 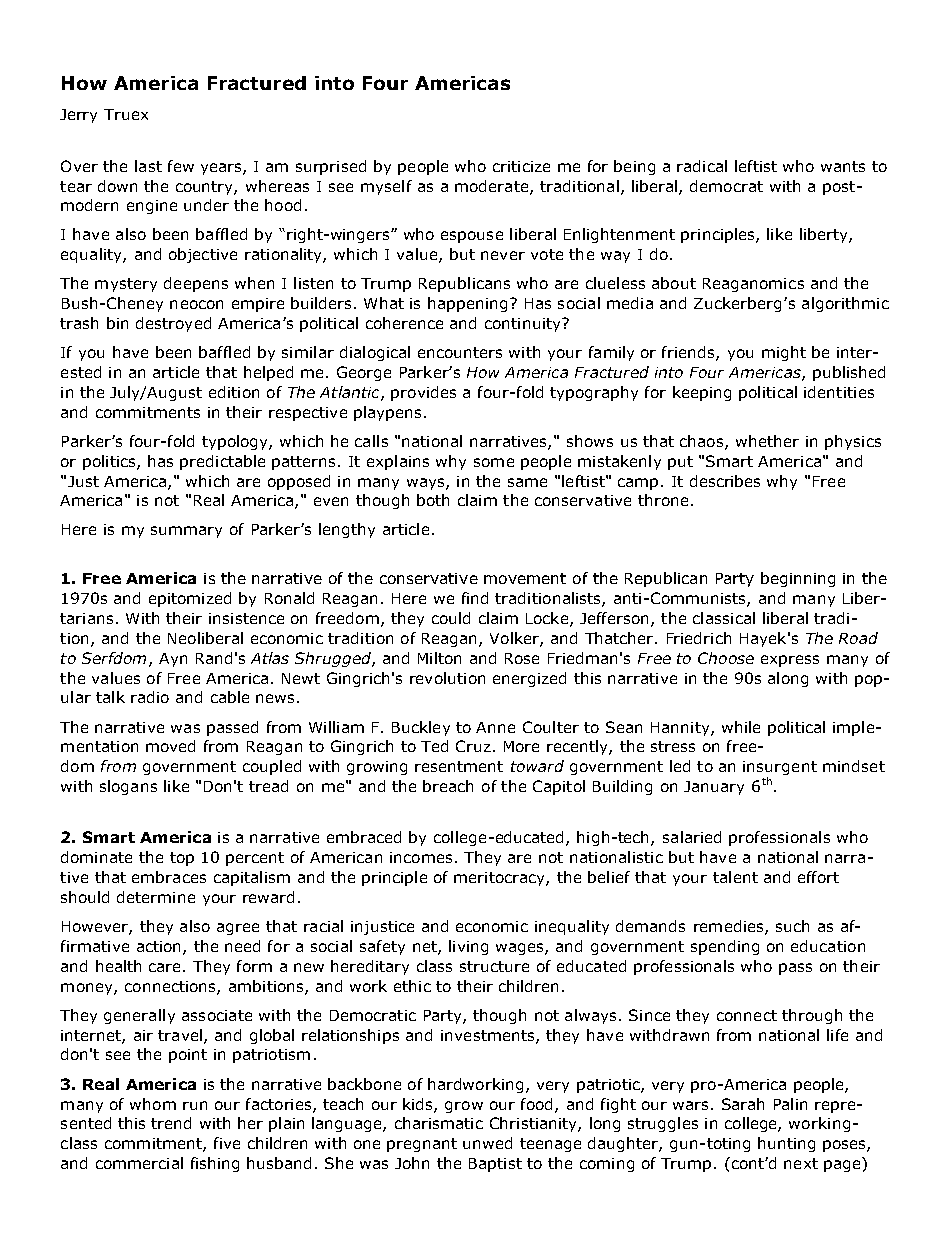 I want to click on predictable, so click(x=222, y=462).
